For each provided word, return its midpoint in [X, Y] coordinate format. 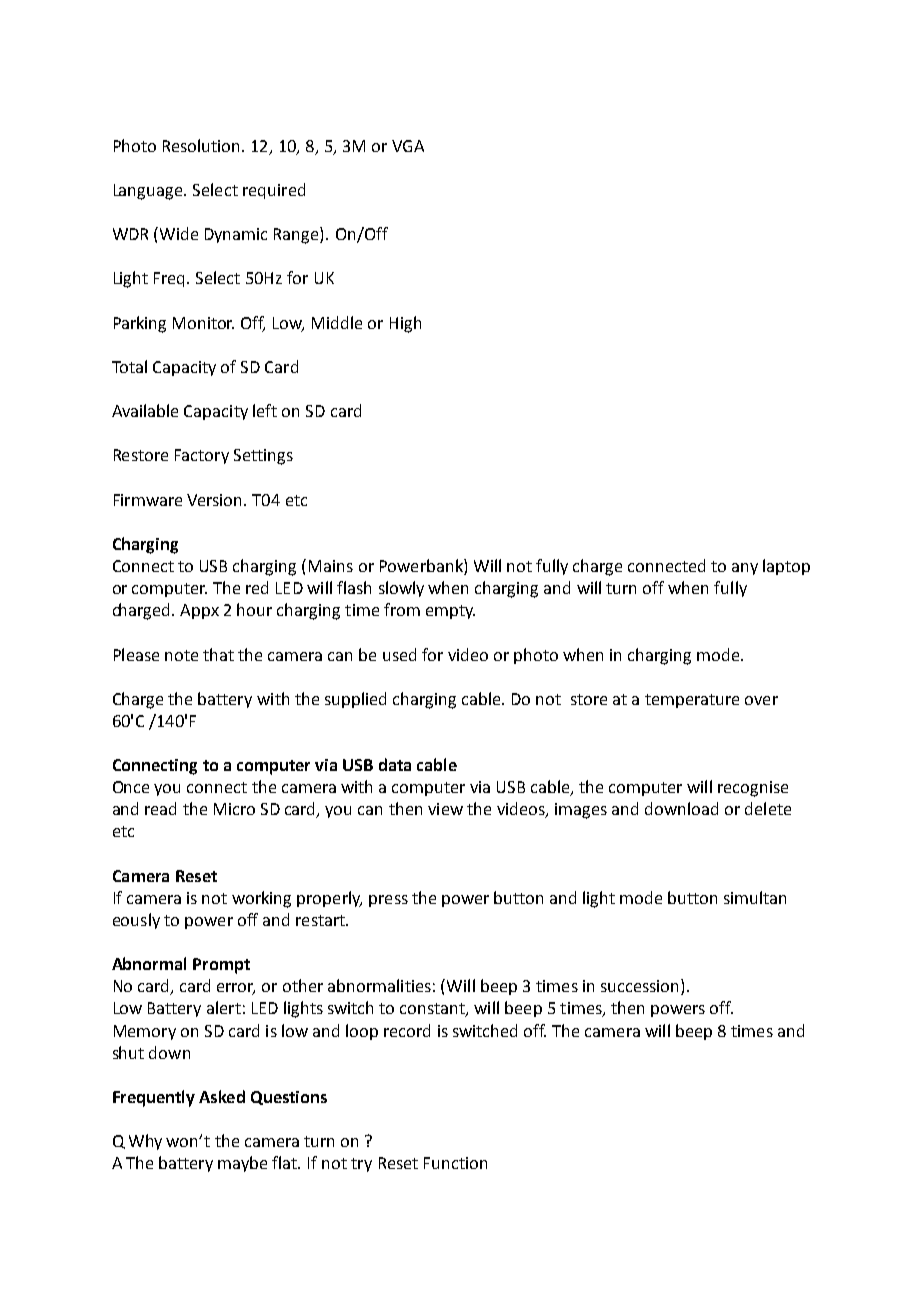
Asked [222, 1096]
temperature [692, 701]
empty [450, 612]
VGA [408, 146]
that [218, 654]
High [405, 324]
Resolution [201, 145]
